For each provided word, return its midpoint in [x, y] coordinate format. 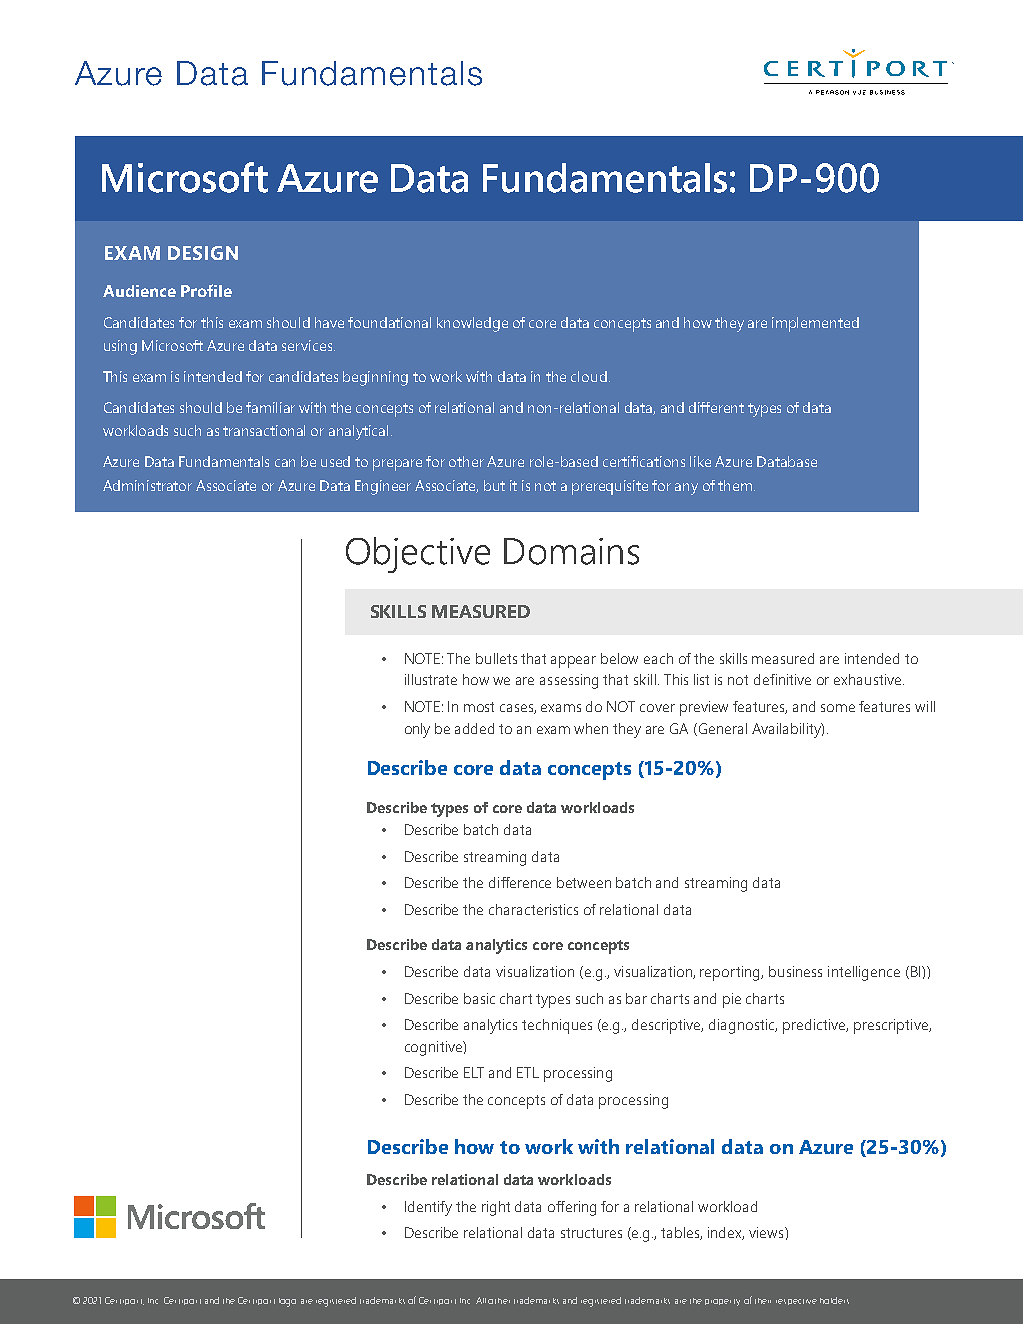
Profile [206, 290]
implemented [815, 324]
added [474, 728]
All [481, 1300]
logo [287, 1302]
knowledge [472, 324]
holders [834, 1300]
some [838, 708]
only [417, 730]
